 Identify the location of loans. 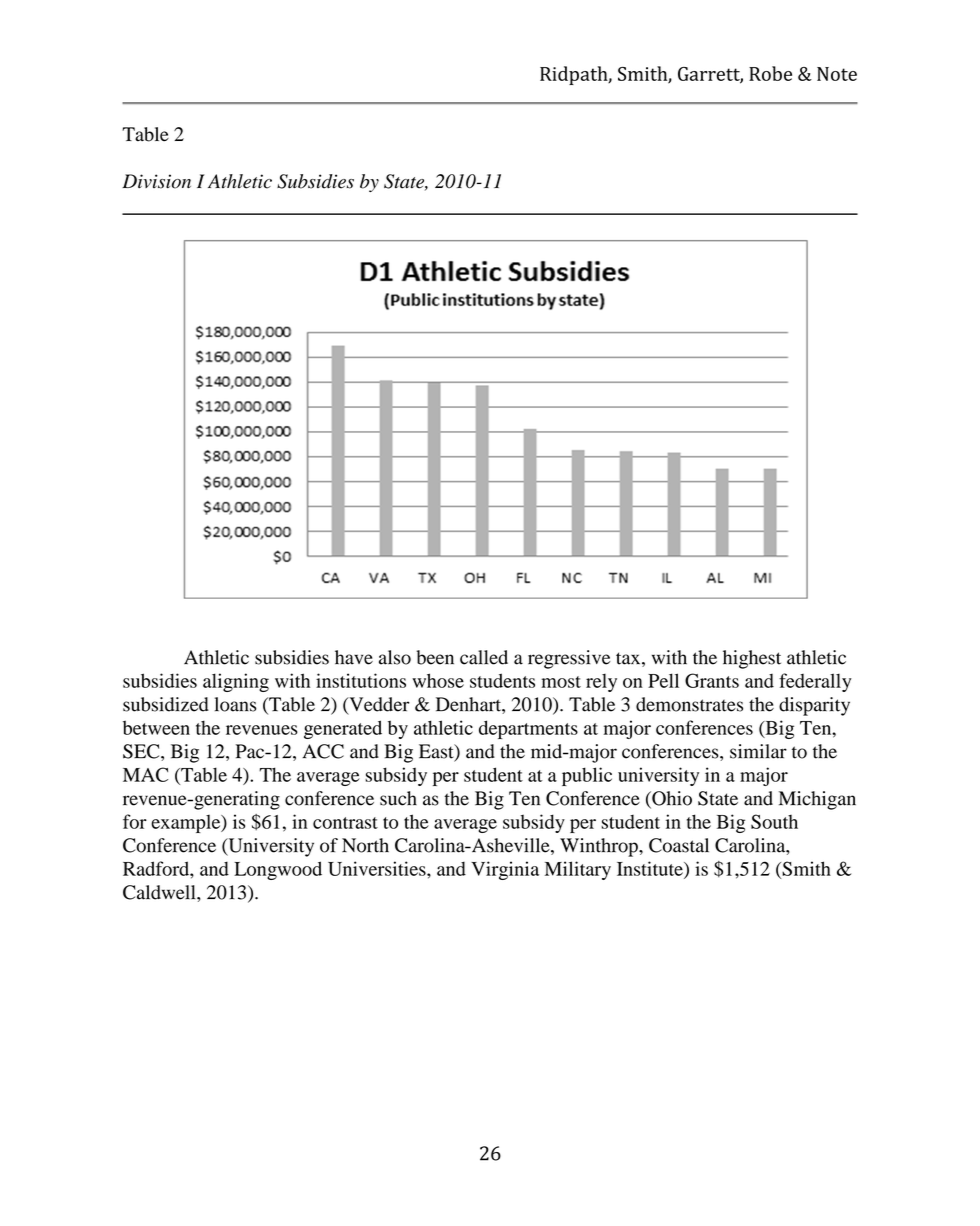
(235, 704).
